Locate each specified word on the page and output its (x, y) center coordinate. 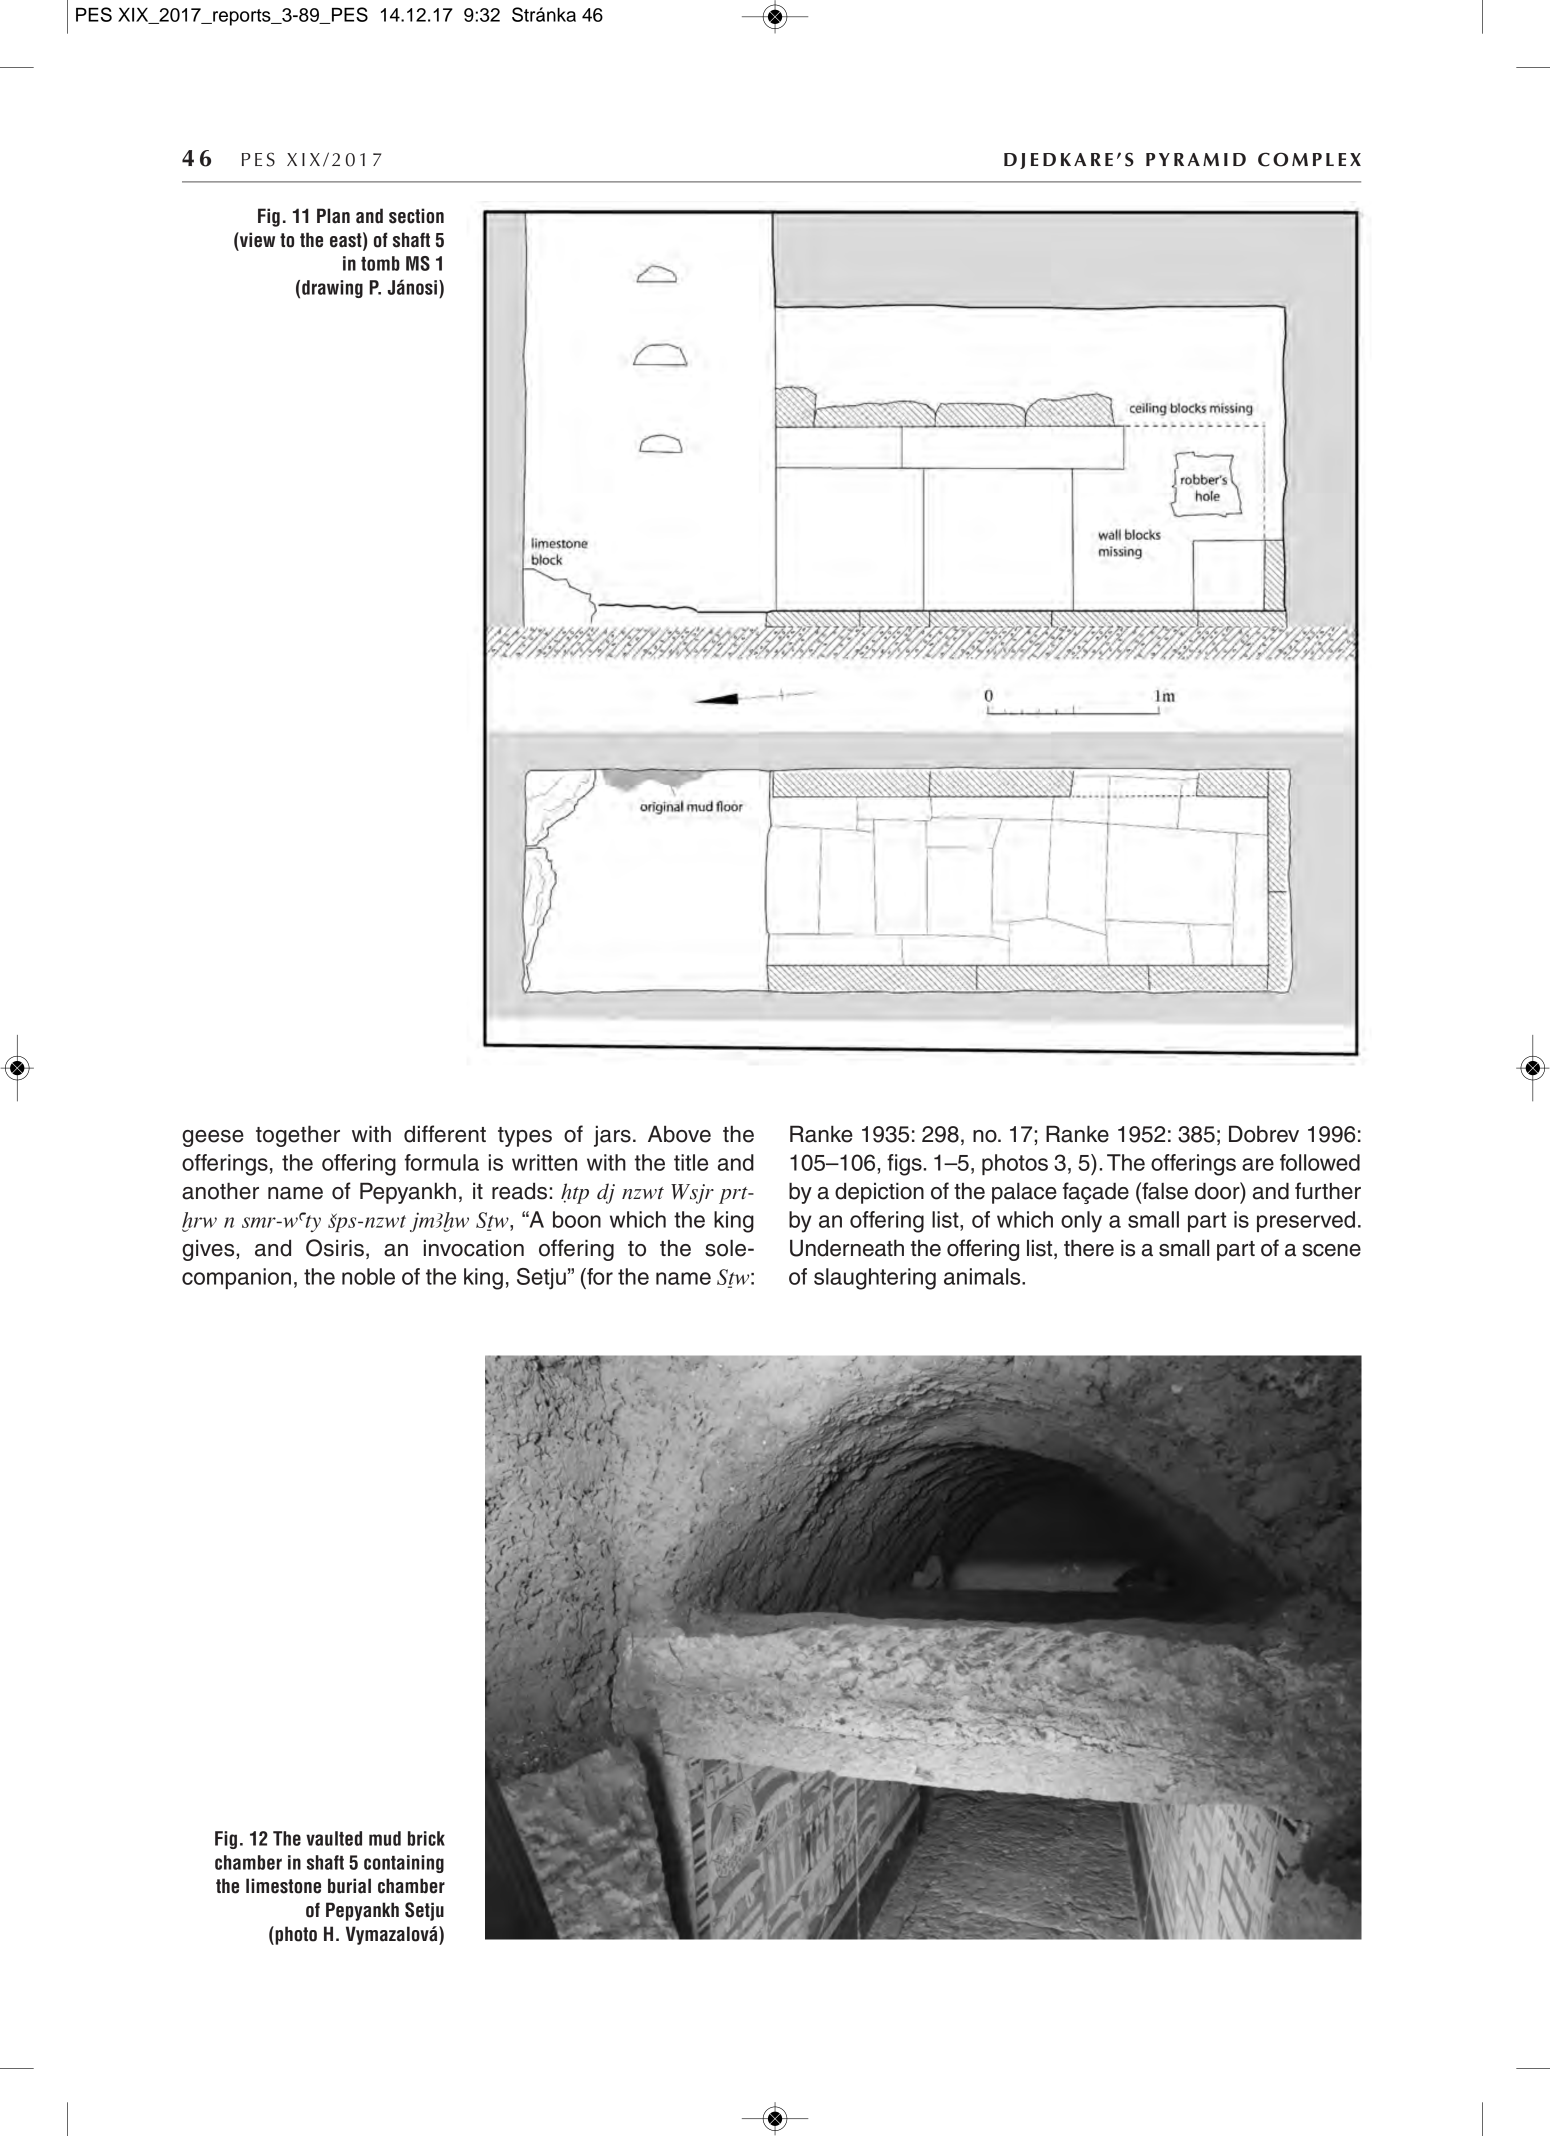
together (298, 1136)
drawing (332, 289)
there (1089, 1248)
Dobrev (1264, 1134)
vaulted (334, 1838)
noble (368, 1276)
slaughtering (875, 1279)
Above (679, 1134)
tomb (380, 263)
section (416, 216)
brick (426, 1838)
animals (983, 1276)
